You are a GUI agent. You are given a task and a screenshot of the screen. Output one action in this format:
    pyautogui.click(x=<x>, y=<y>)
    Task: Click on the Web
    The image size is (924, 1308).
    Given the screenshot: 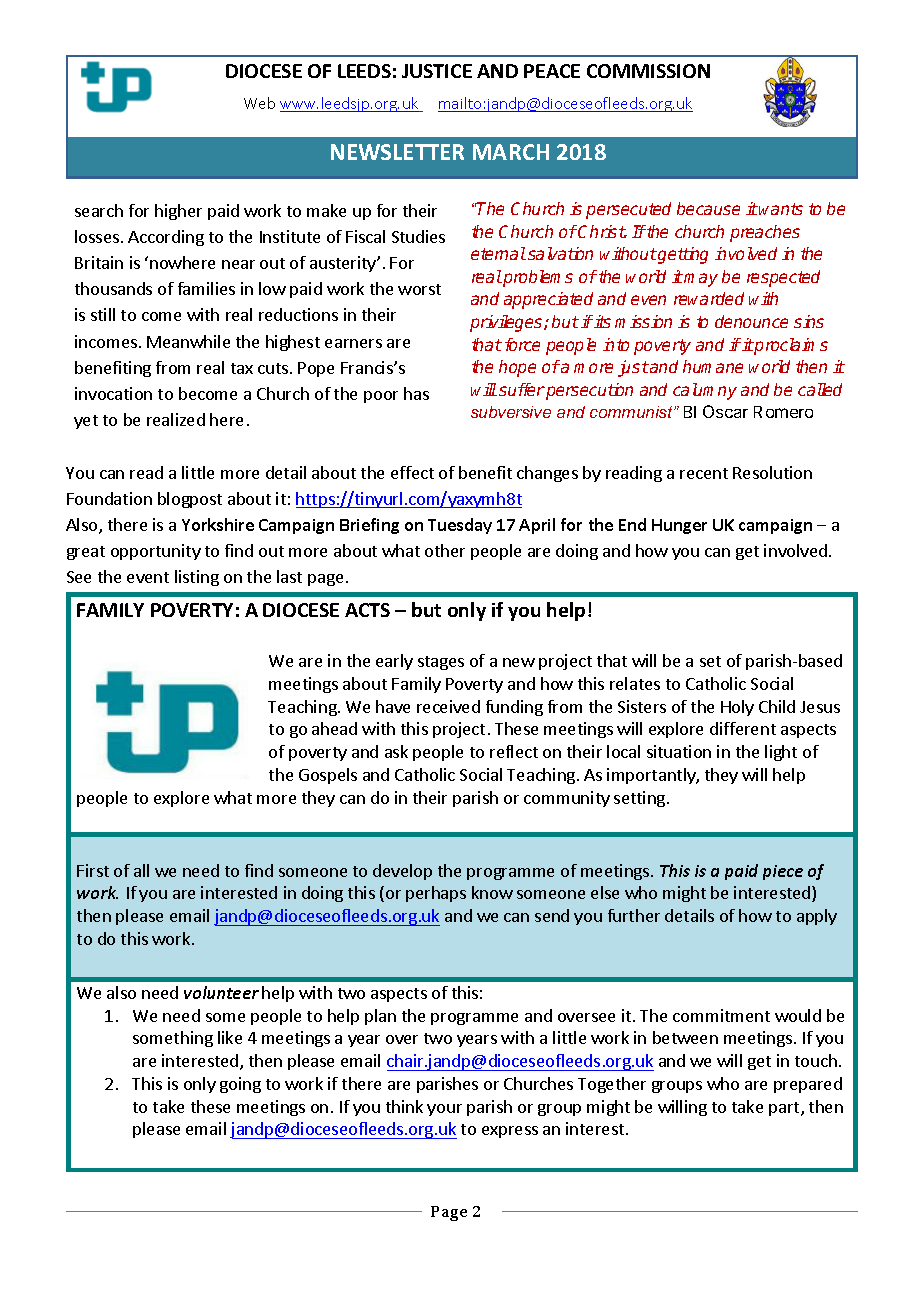 What is the action you would take?
    pyautogui.click(x=259, y=103)
